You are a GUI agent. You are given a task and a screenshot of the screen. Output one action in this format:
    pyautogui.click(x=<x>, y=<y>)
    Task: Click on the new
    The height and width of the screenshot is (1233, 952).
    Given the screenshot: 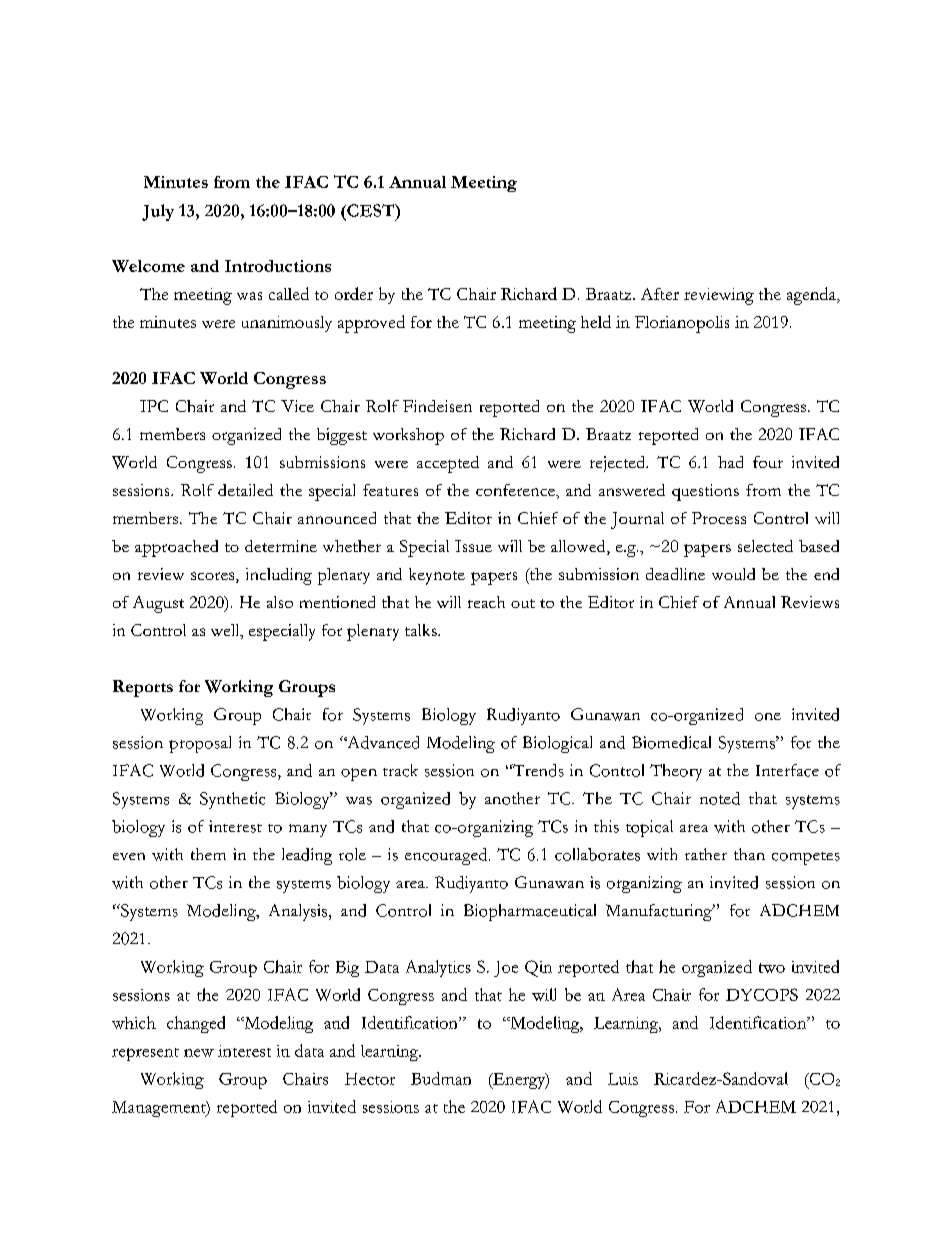 What is the action you would take?
    pyautogui.click(x=199, y=1053)
